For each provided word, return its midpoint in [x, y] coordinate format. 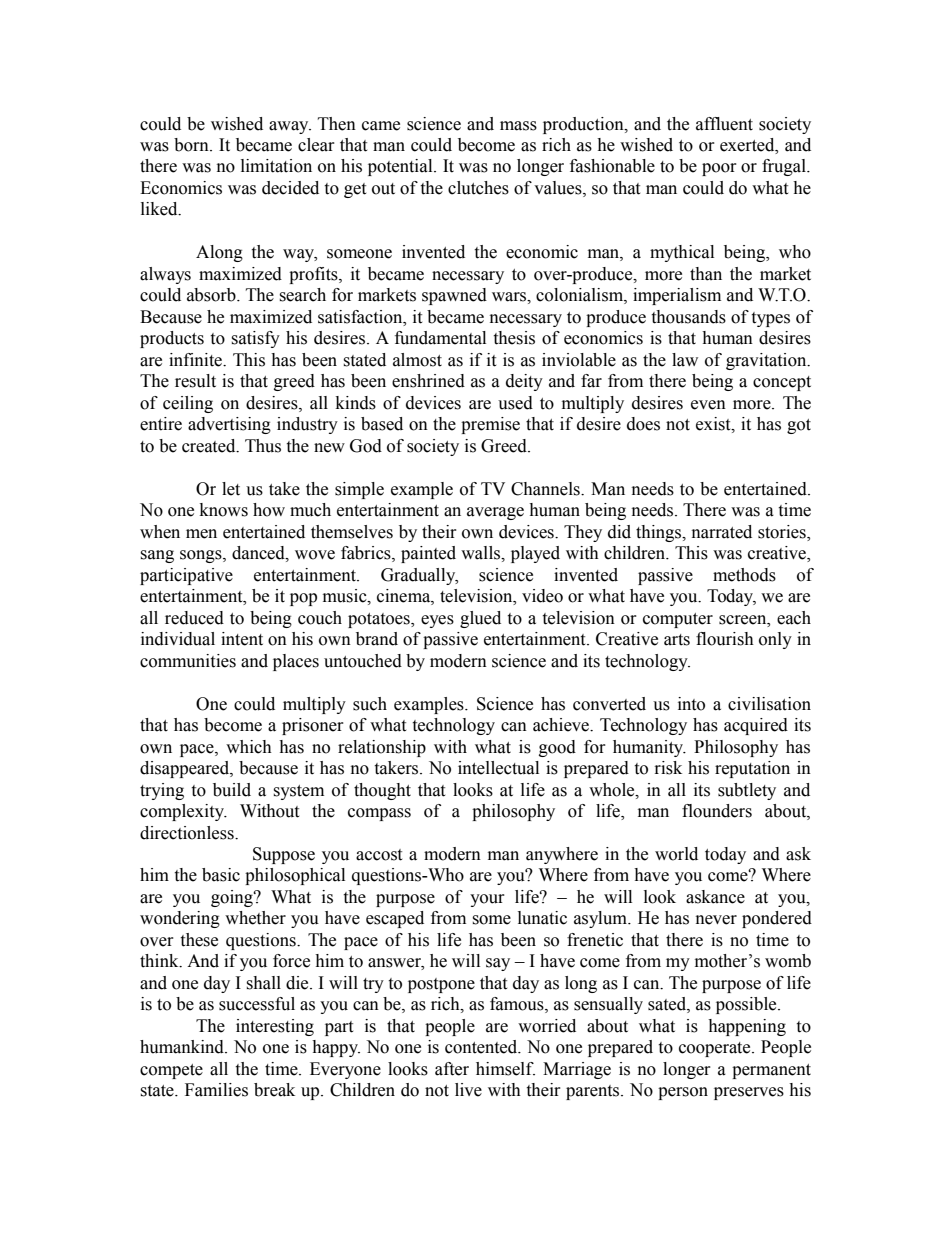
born [192, 145]
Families [216, 1090]
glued [480, 619]
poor [719, 169]
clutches [478, 188]
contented [482, 1047]
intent [242, 639]
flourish [725, 639]
